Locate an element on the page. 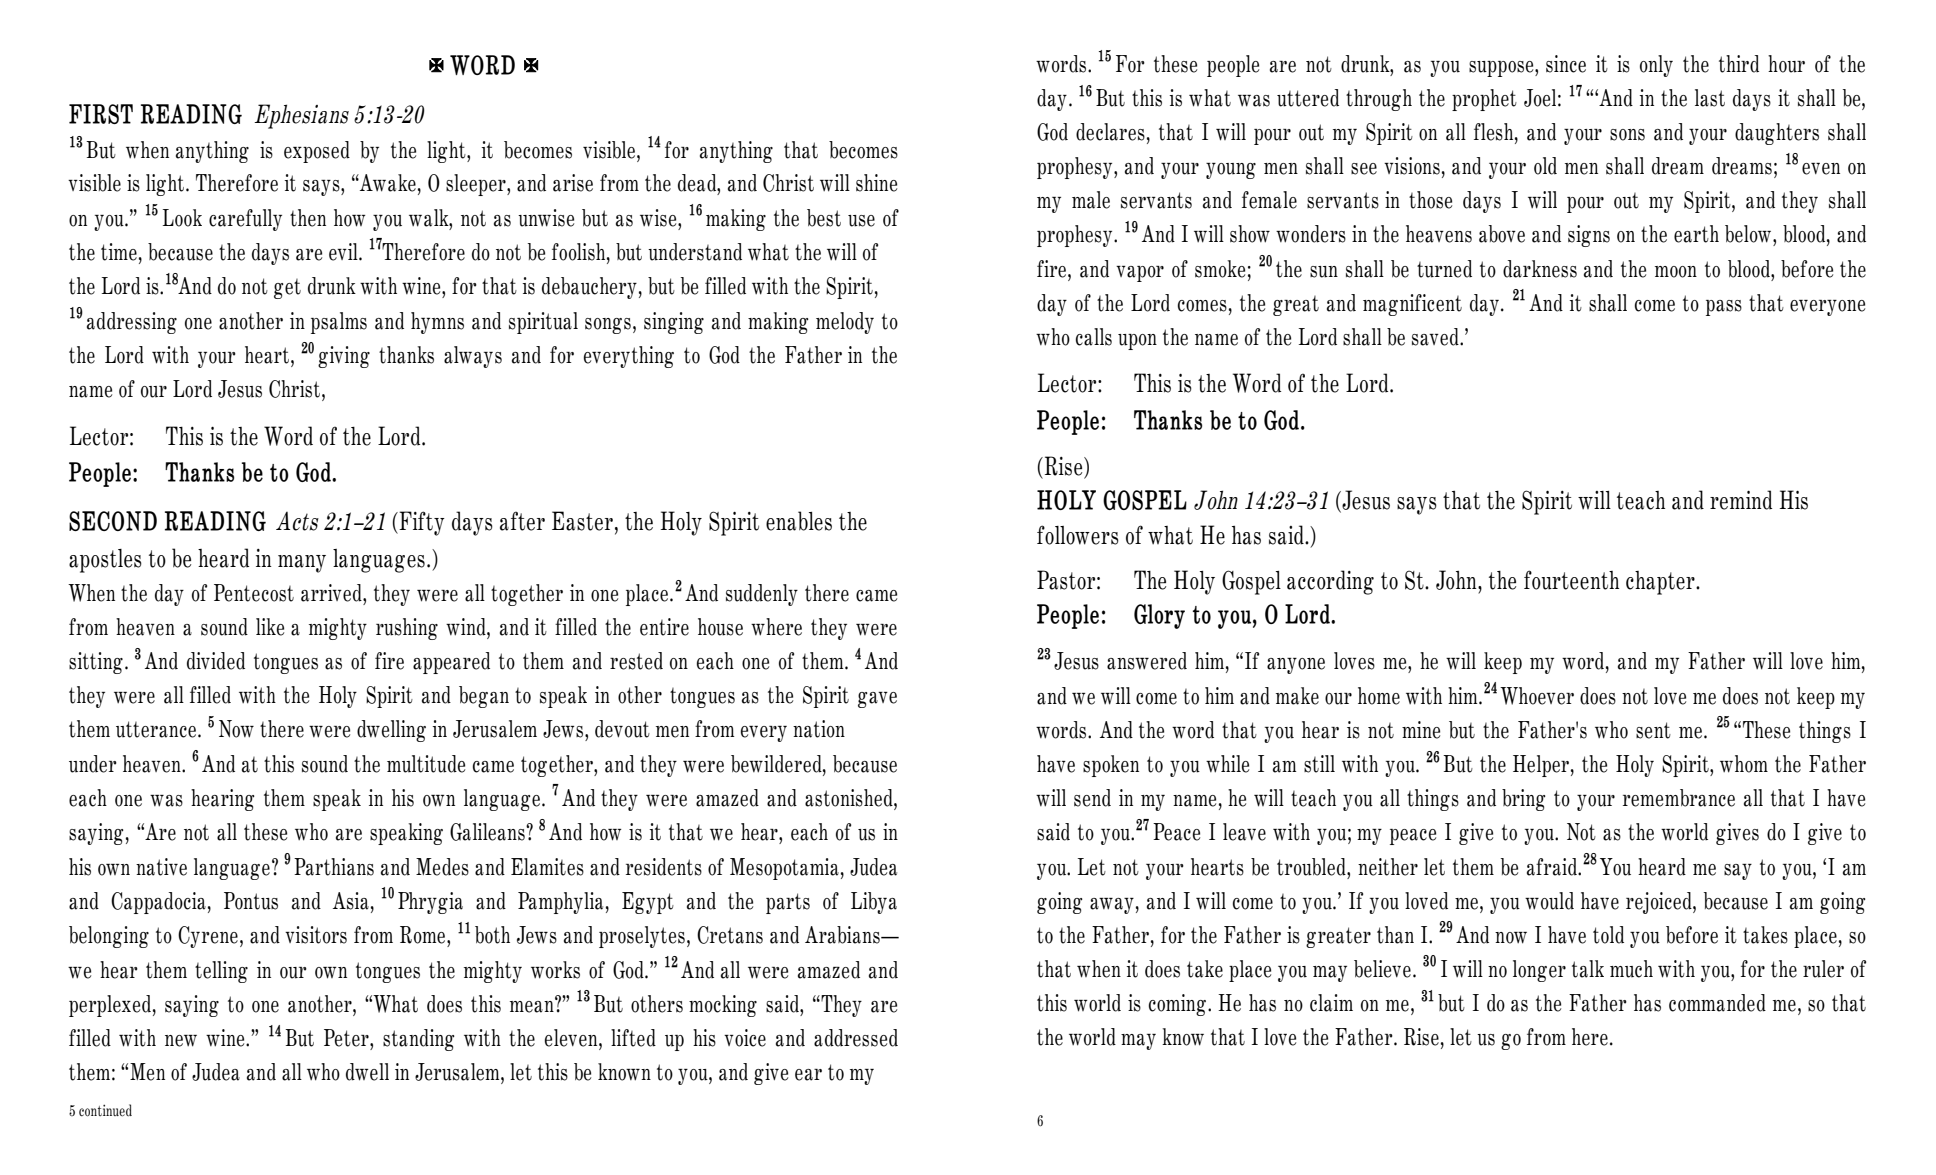  giving is located at coordinates (344, 357).
